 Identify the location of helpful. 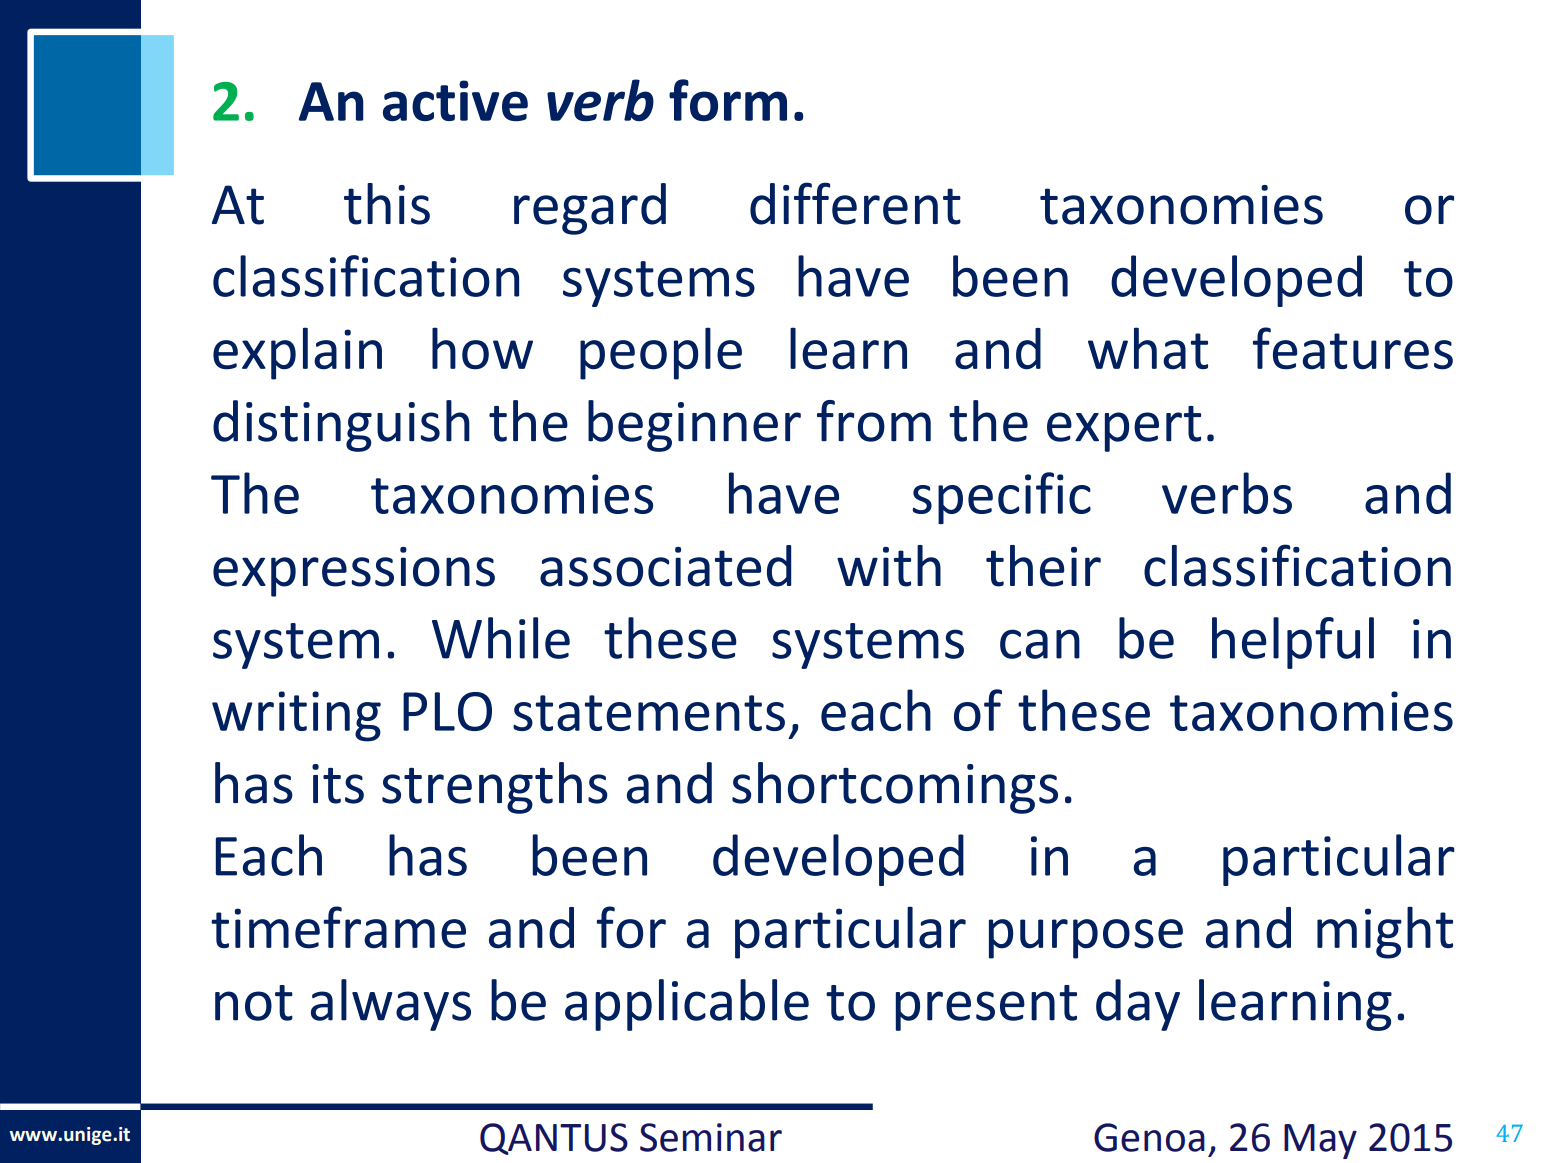
(1293, 643).
